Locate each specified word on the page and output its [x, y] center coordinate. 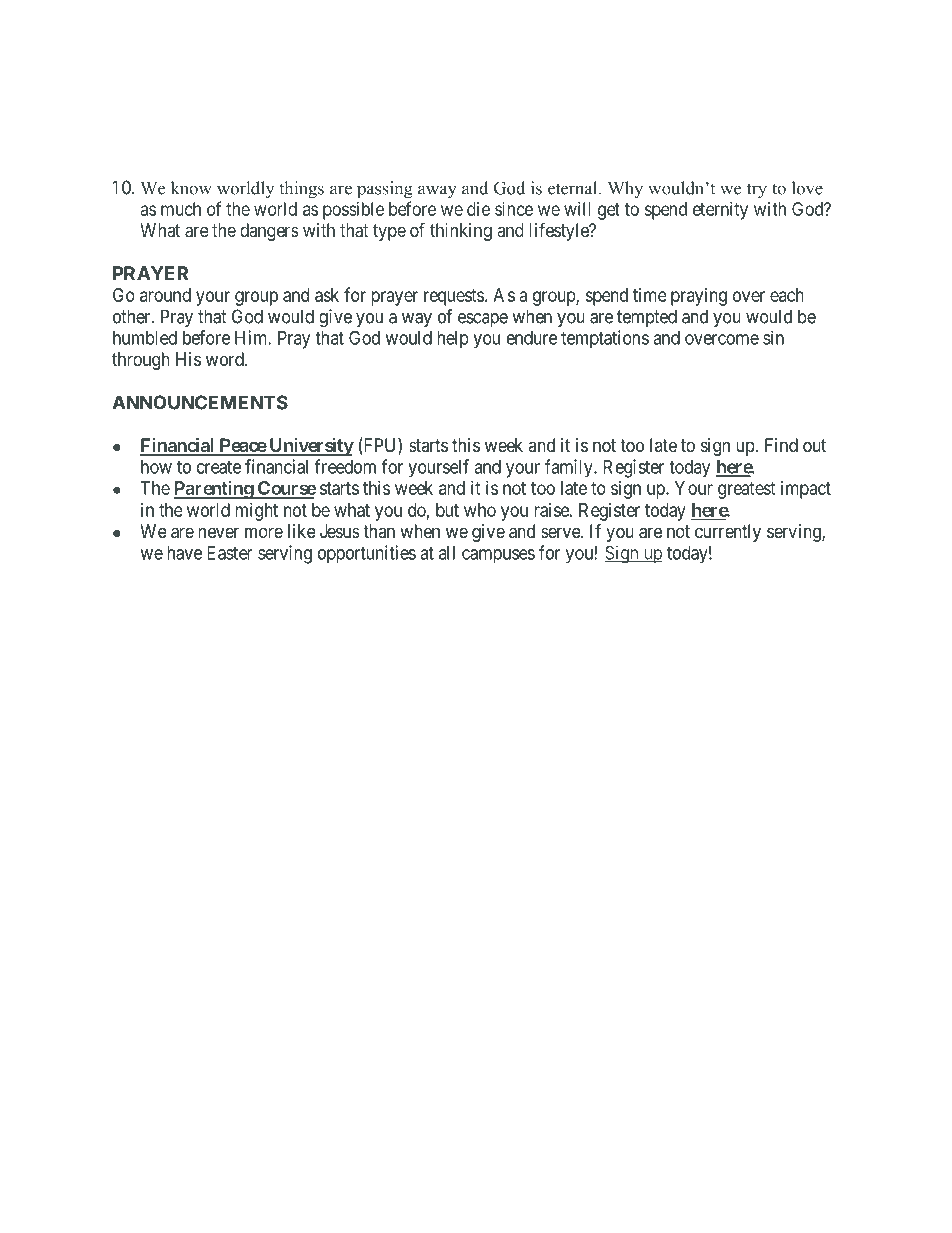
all [447, 553]
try [757, 191]
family [570, 468]
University [310, 447]
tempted [647, 318]
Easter [230, 553]
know [191, 188]
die [478, 209]
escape [483, 320]
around [165, 295]
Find [781, 445]
